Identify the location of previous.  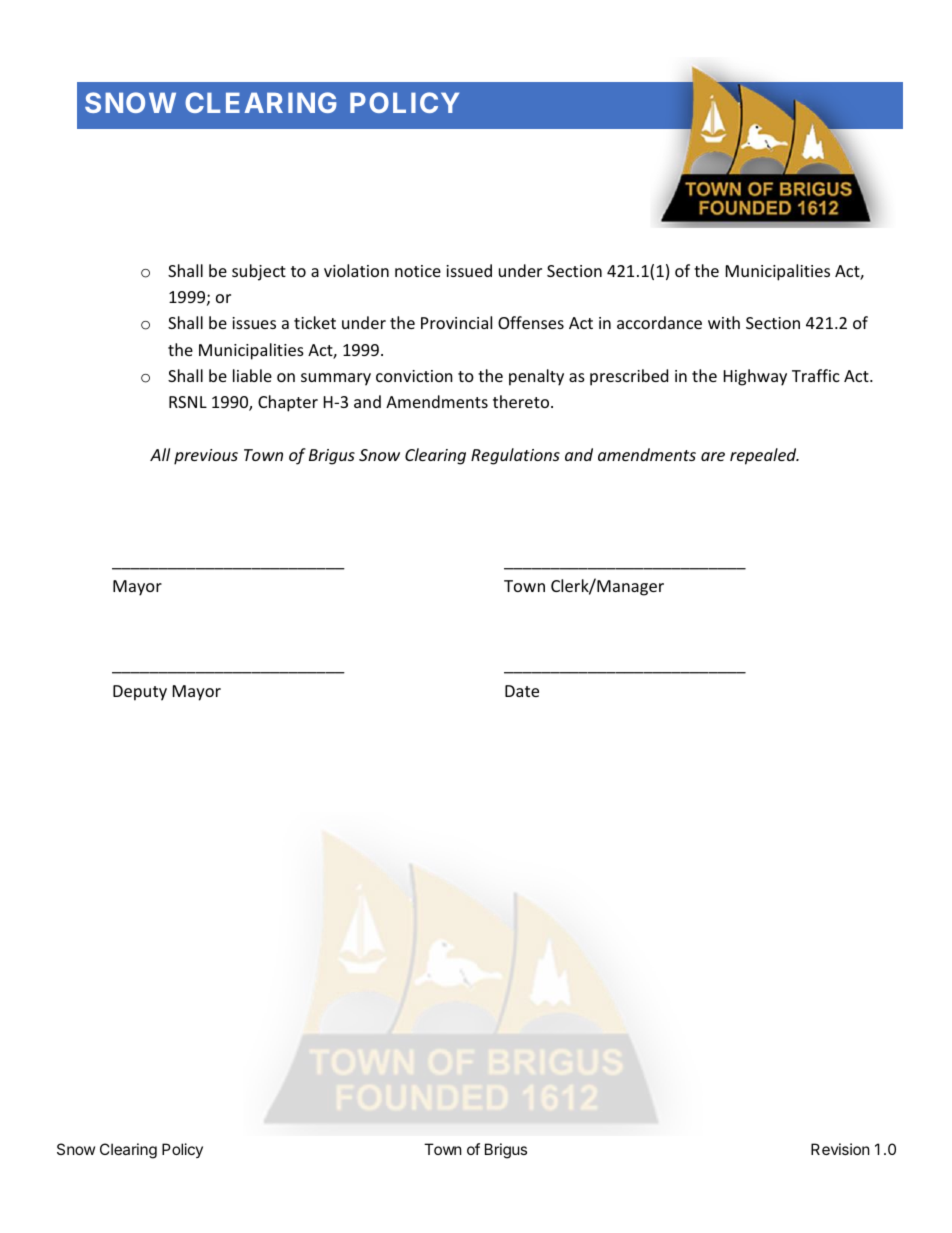
(206, 457).
